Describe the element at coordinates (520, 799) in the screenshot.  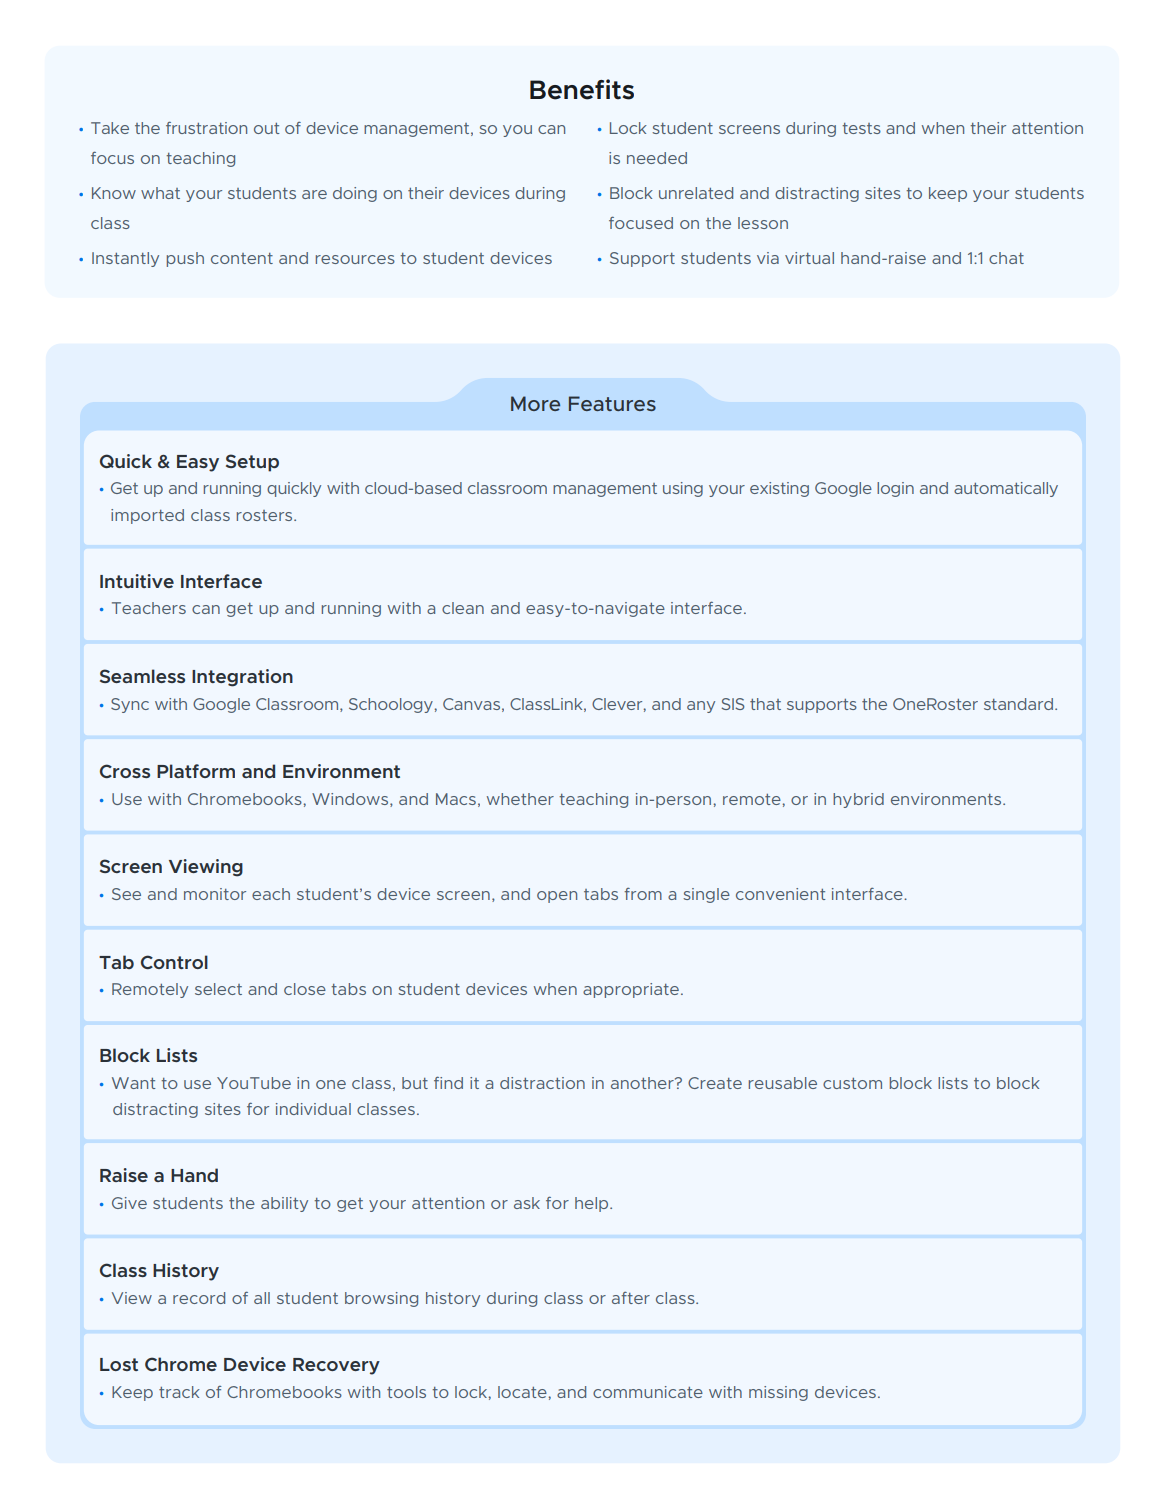
I see `whether` at that location.
